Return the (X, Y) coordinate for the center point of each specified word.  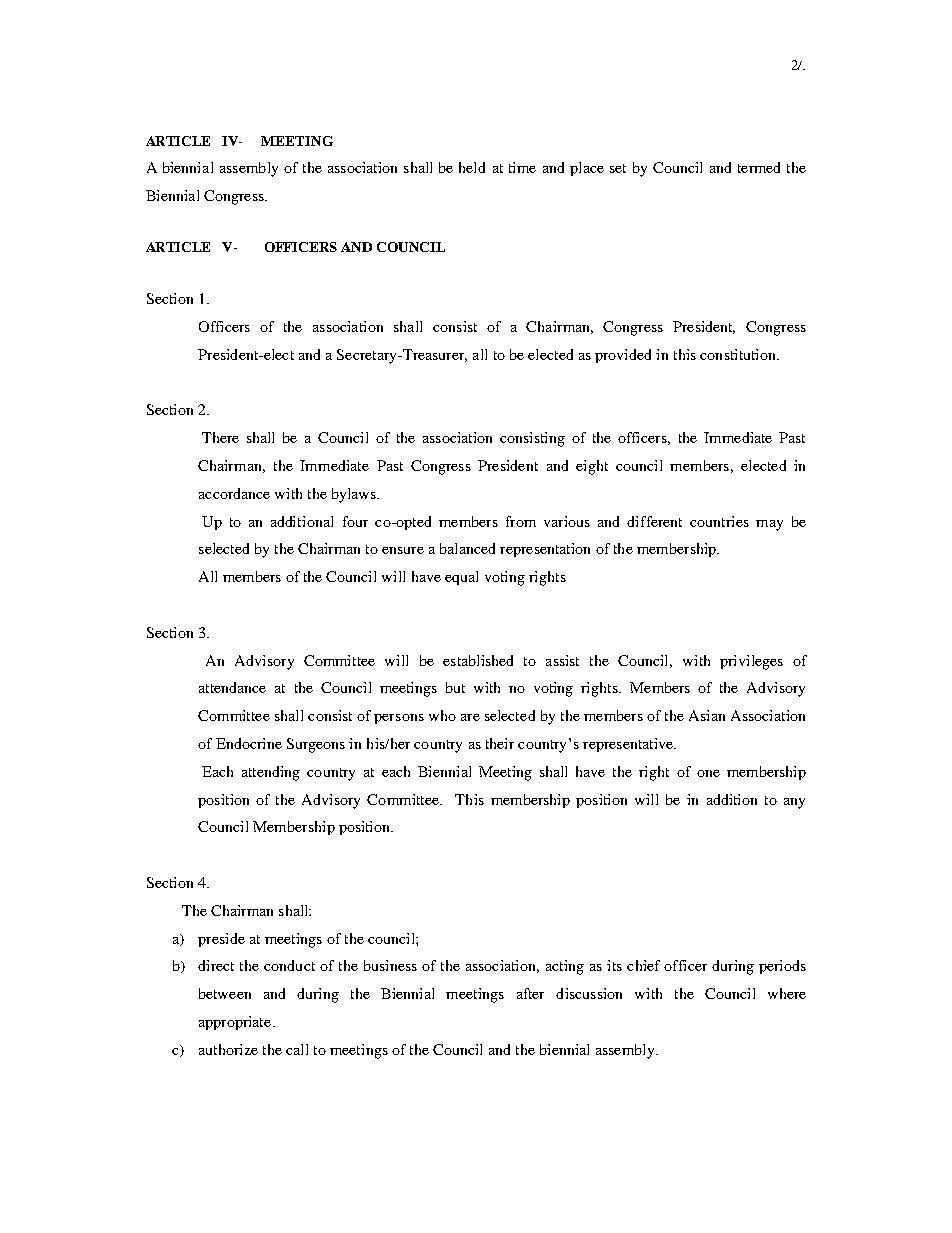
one (708, 773)
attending (271, 773)
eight (592, 467)
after (530, 993)
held (472, 167)
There (220, 437)
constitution (739, 354)
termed (759, 167)
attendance (232, 687)
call (297, 1049)
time (522, 167)
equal (461, 578)
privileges (751, 662)
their (500, 743)
